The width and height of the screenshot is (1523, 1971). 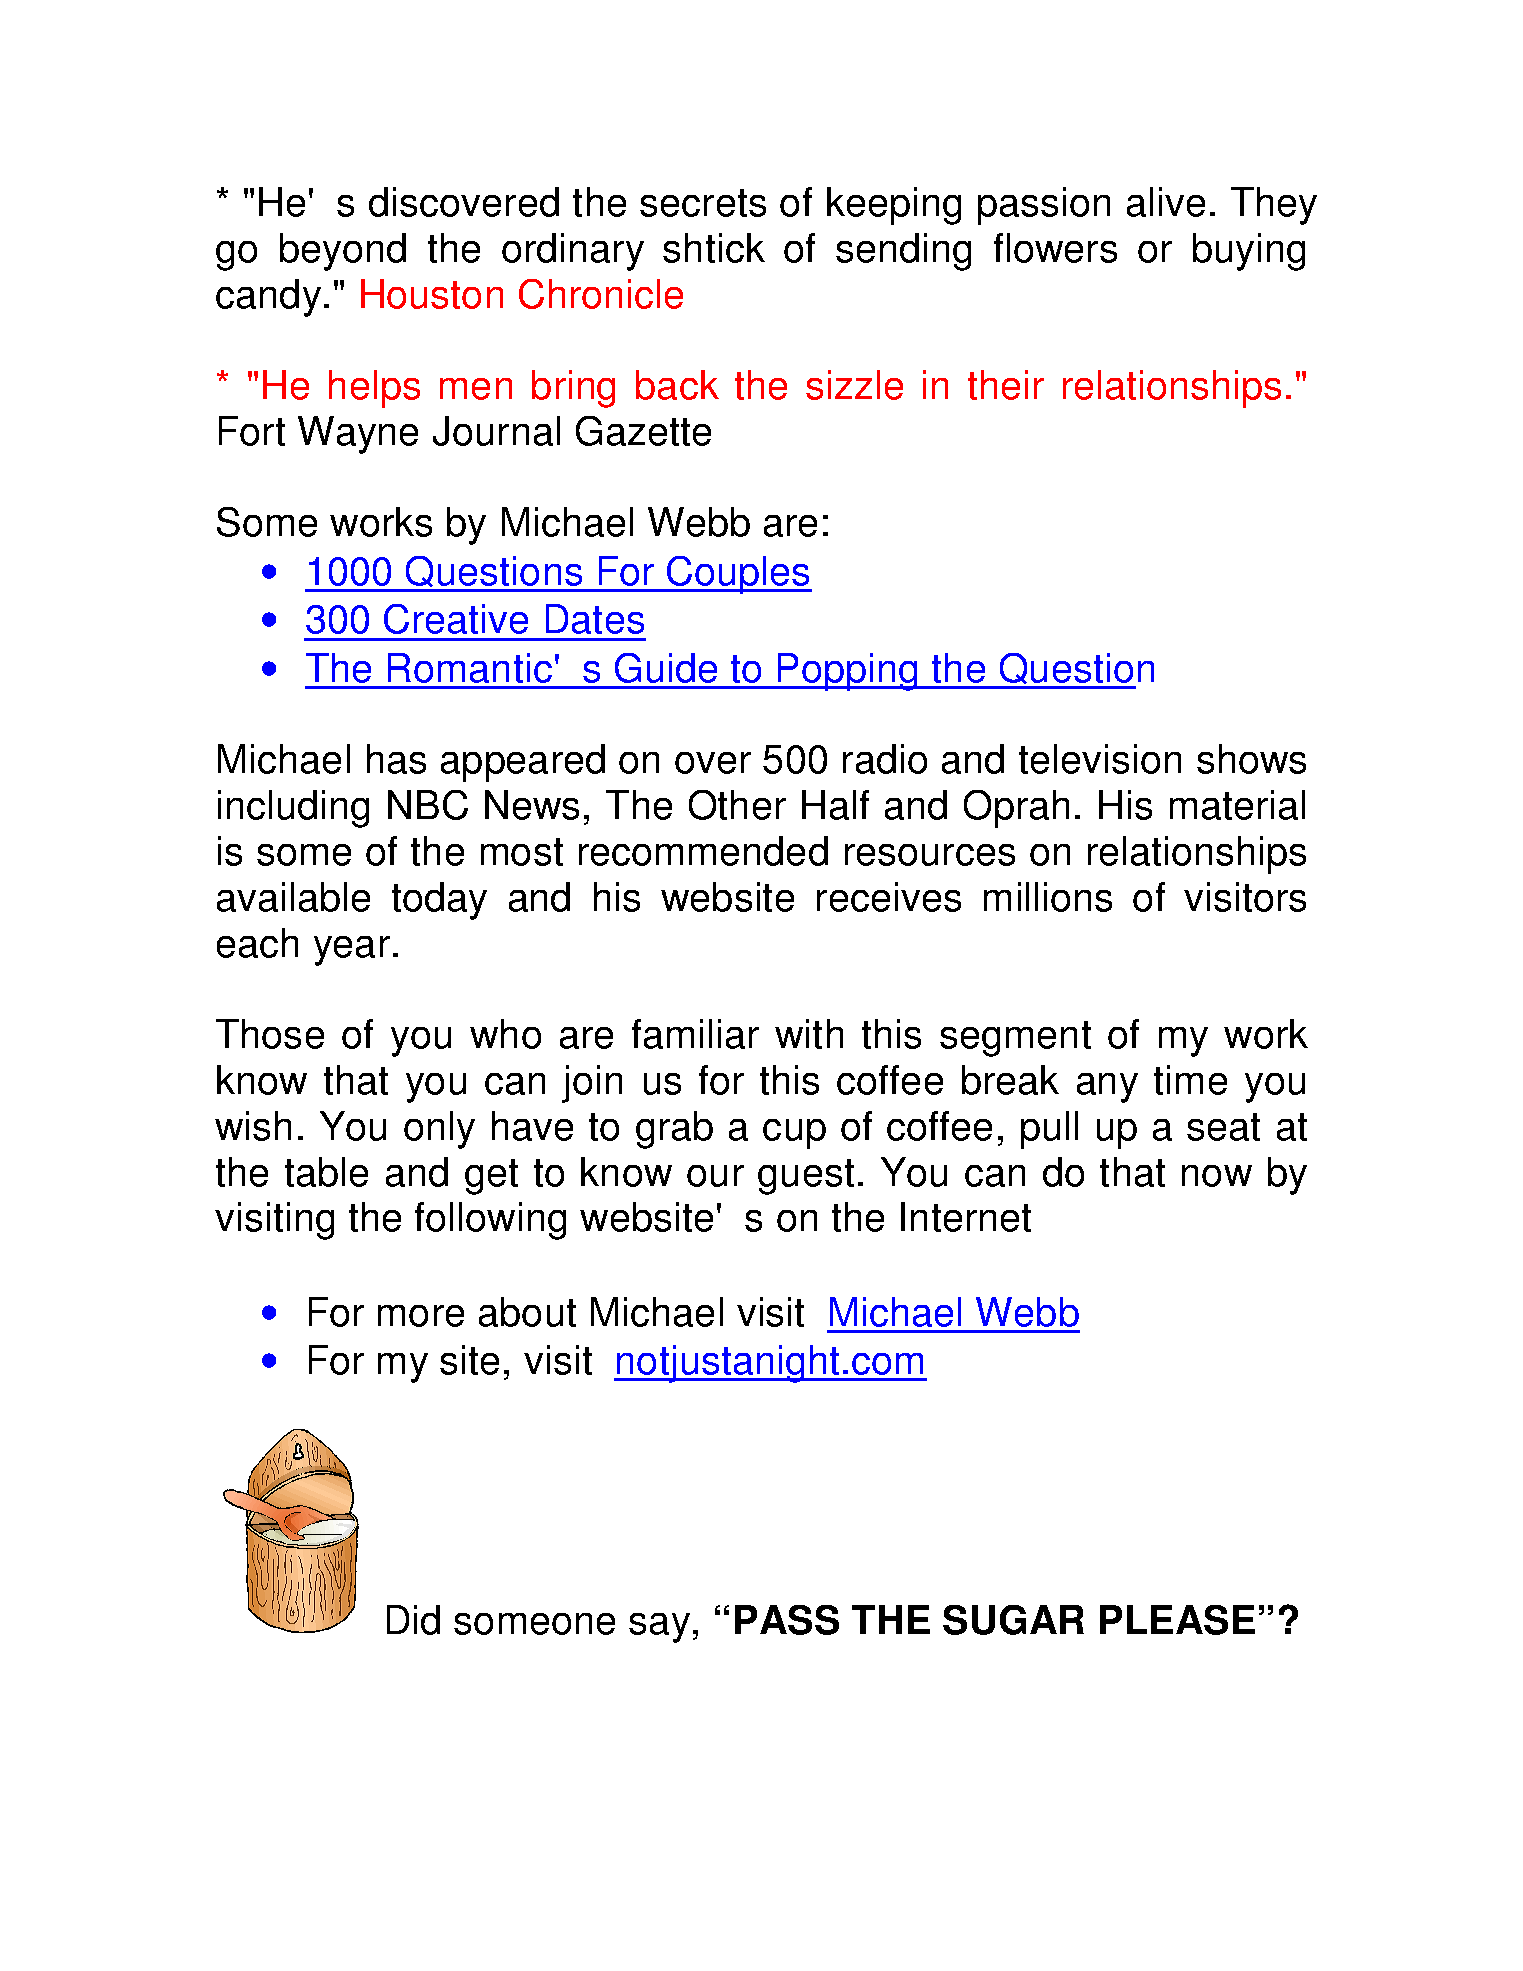 I want to click on seat, so click(x=1223, y=1127).
